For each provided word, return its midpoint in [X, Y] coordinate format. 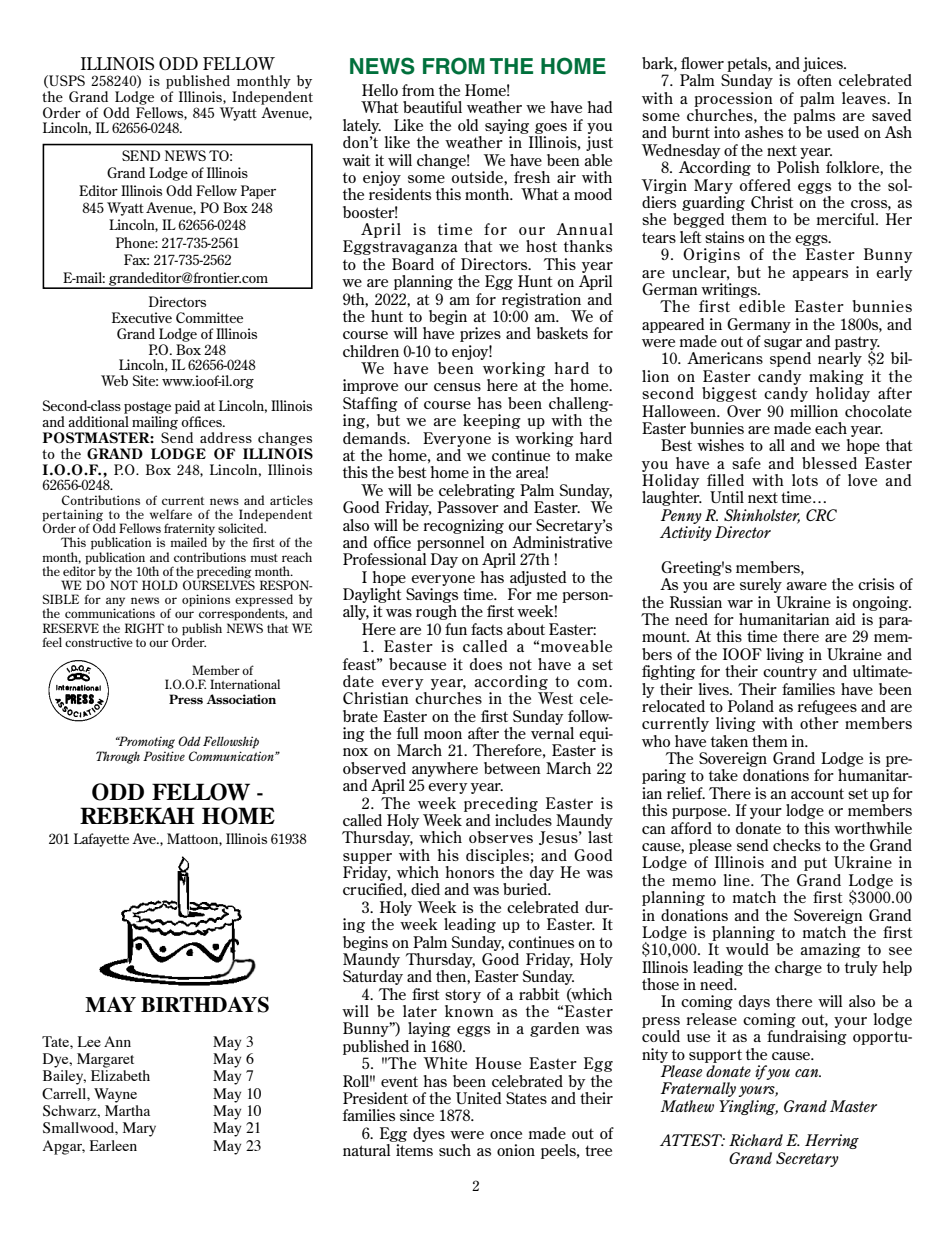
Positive [164, 756]
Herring [832, 1141]
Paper [258, 192]
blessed [829, 463]
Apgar [64, 1147]
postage [147, 407]
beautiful [432, 107]
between [512, 768]
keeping [492, 421]
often [814, 80]
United [479, 1098]
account [817, 793]
